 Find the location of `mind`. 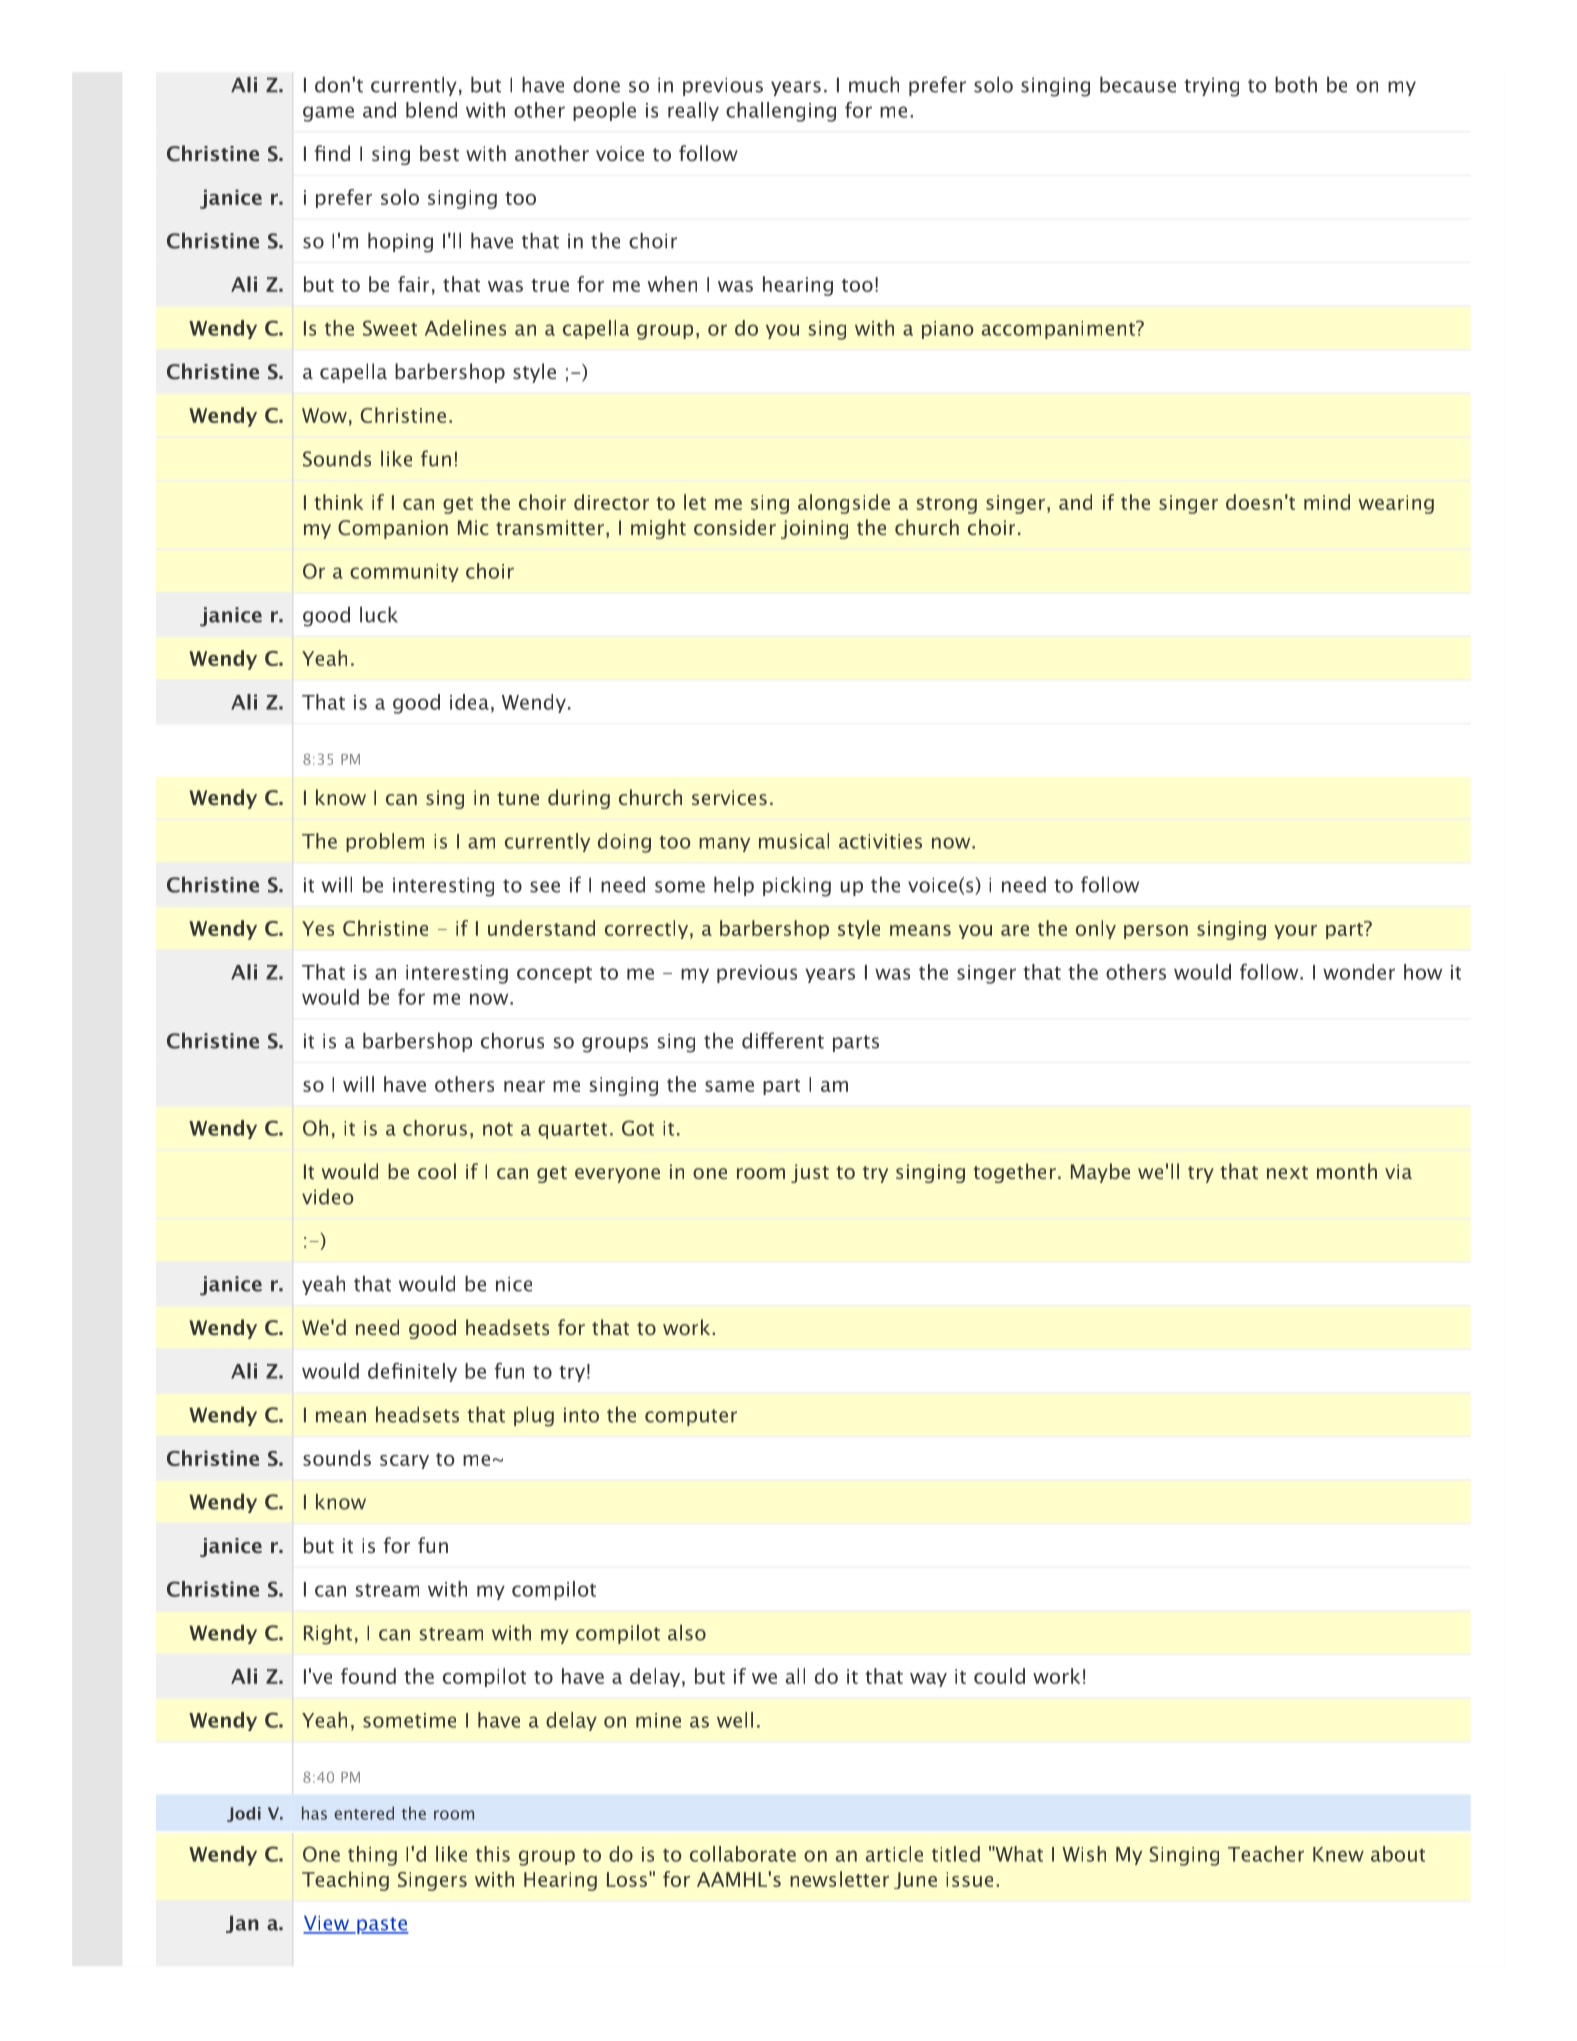

mind is located at coordinates (1327, 502).
